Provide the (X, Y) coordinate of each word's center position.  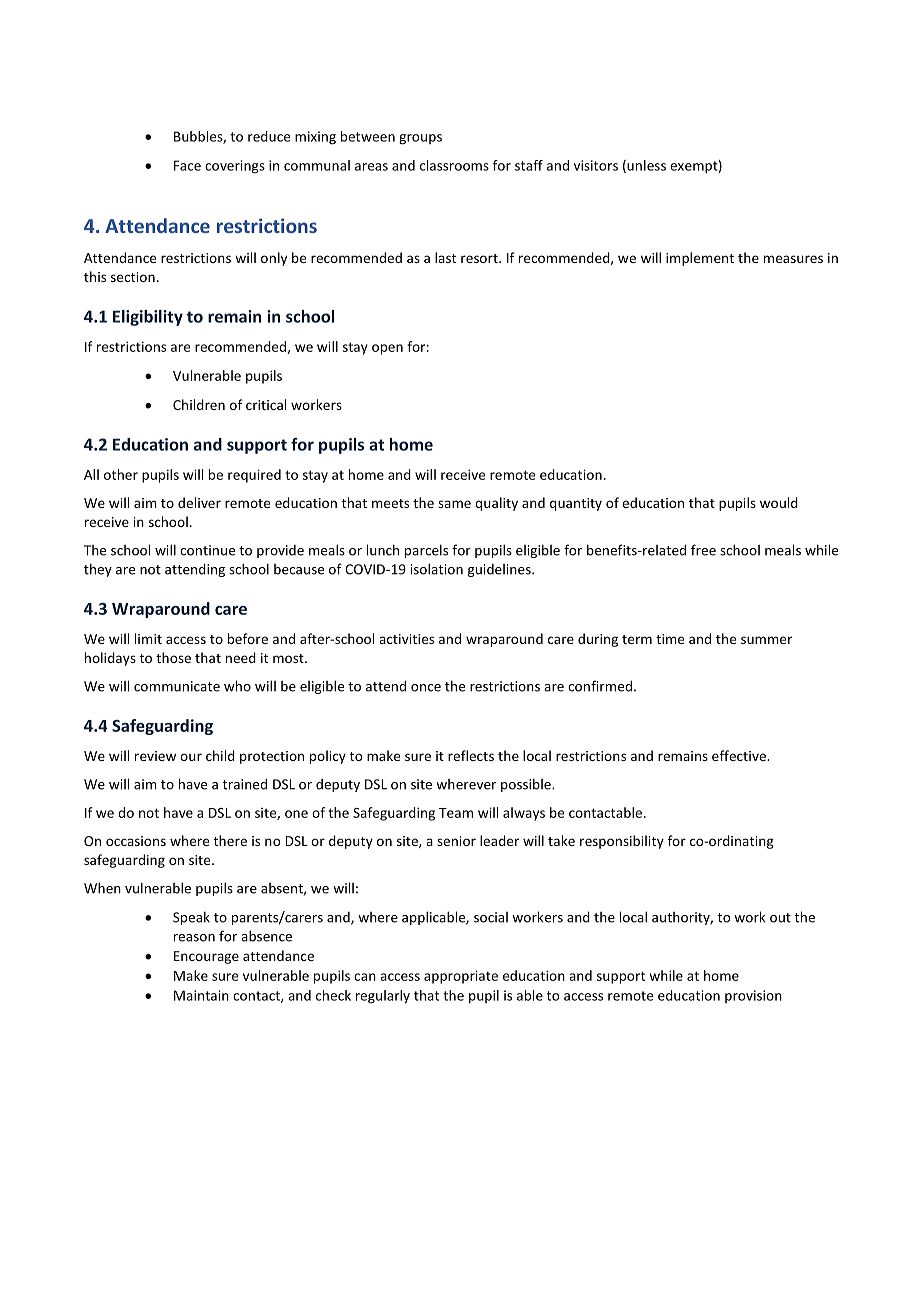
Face (187, 165)
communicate (177, 686)
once (426, 688)
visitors (596, 165)
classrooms (454, 165)
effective (740, 755)
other (121, 474)
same (454, 504)
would (779, 502)
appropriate (461, 977)
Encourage (206, 957)
